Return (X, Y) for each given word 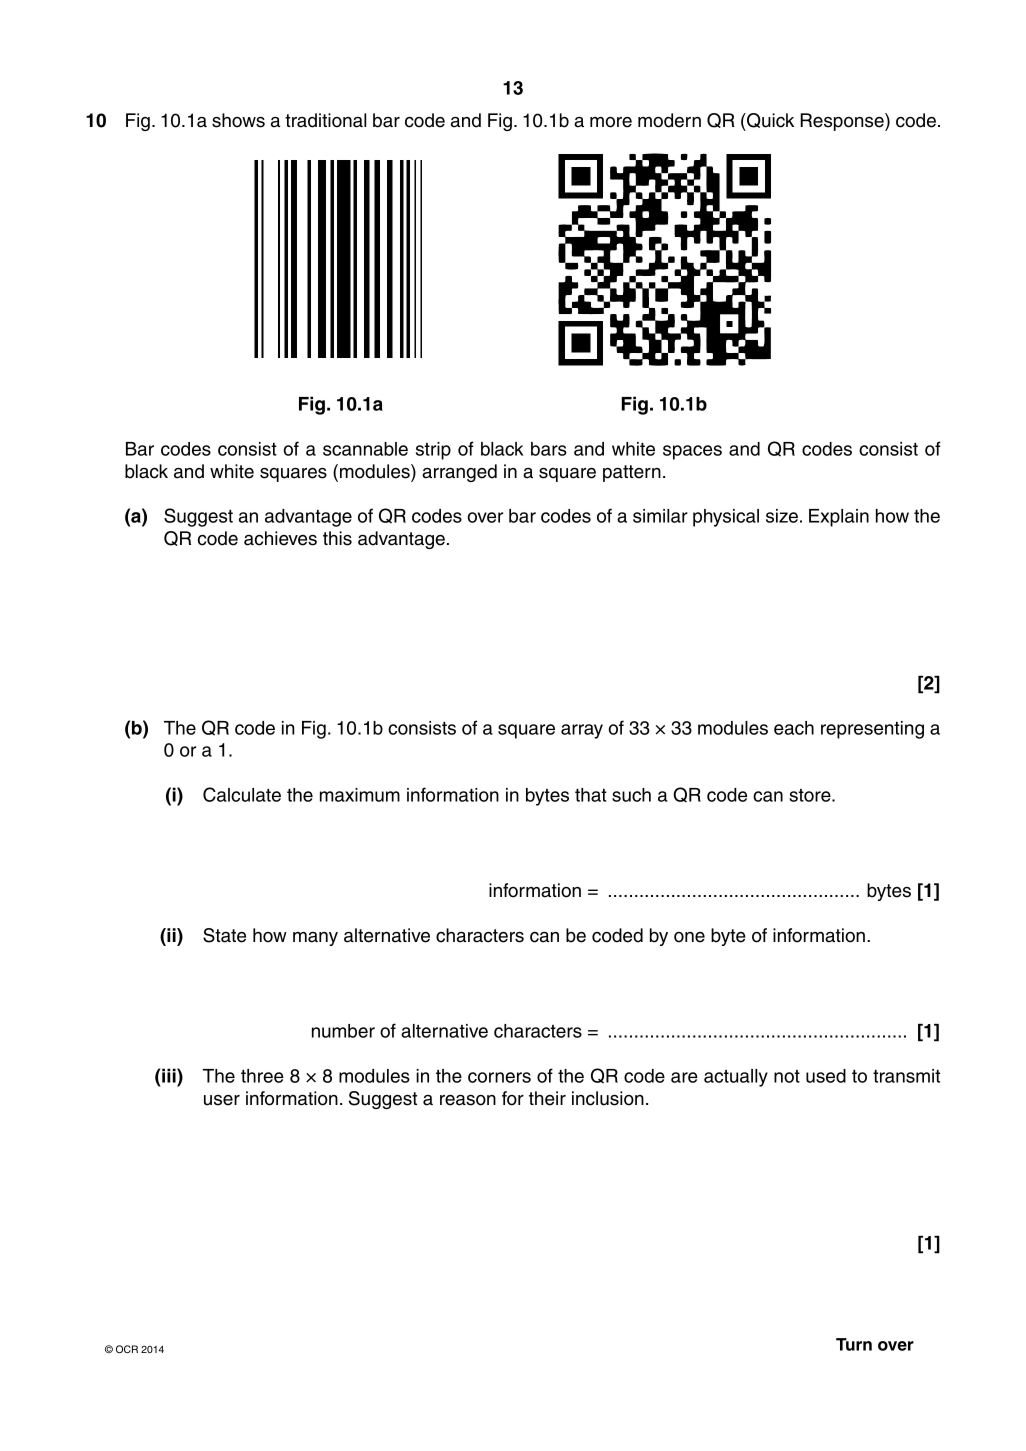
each (794, 728)
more (611, 122)
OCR (127, 1349)
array (582, 731)
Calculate (242, 794)
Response (843, 122)
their (547, 1098)
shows (238, 120)
